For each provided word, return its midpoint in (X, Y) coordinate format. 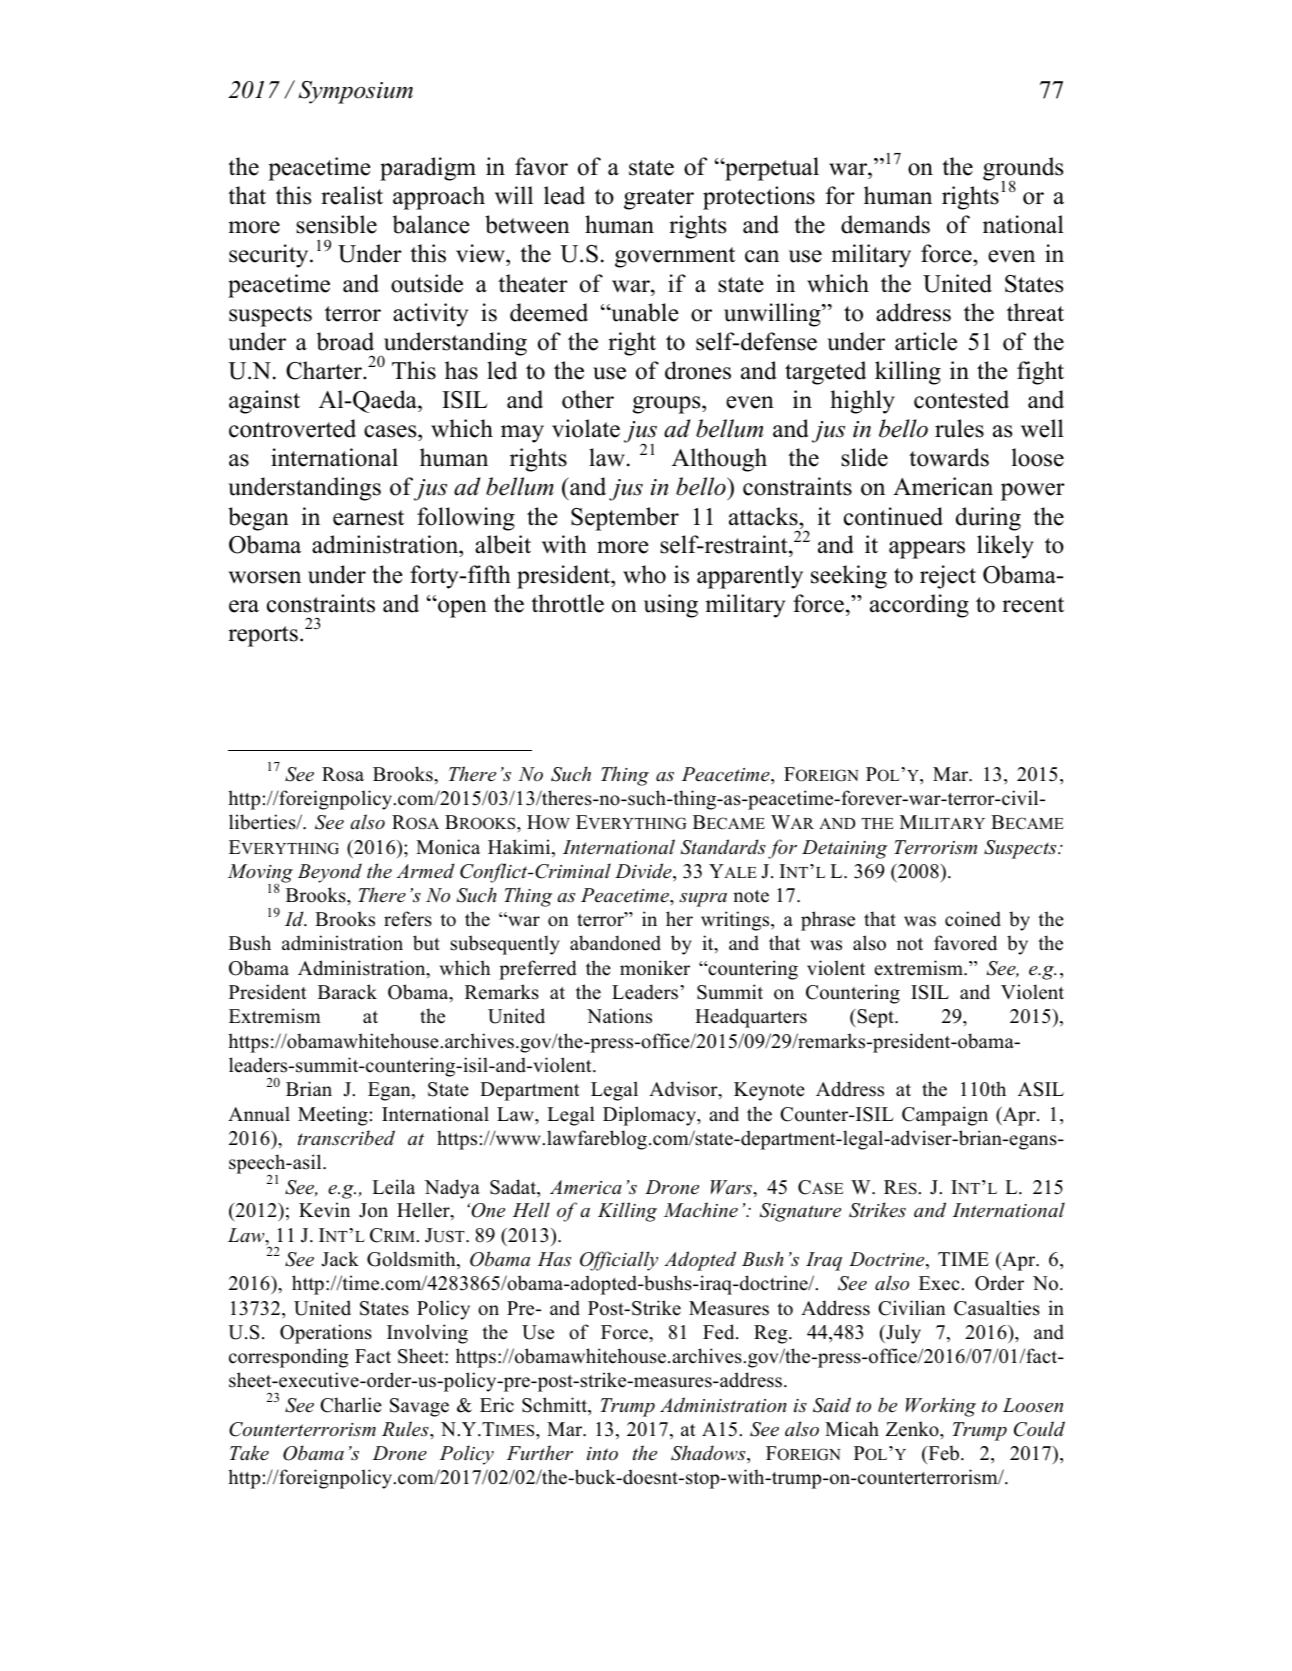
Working (941, 1407)
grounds (1023, 170)
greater (659, 199)
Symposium (356, 92)
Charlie (351, 1405)
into (602, 1453)
